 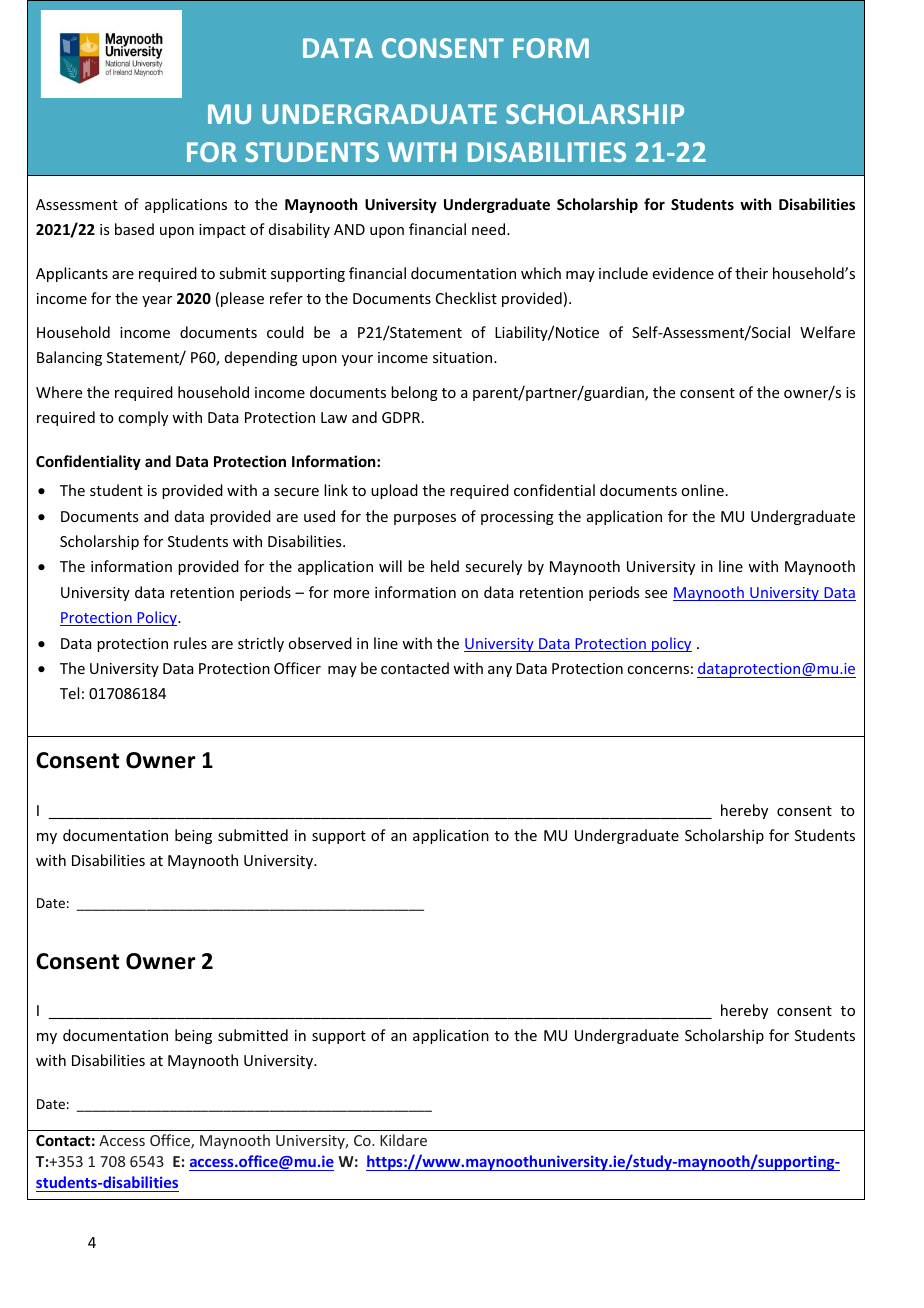 I want to click on need, so click(x=490, y=229).
